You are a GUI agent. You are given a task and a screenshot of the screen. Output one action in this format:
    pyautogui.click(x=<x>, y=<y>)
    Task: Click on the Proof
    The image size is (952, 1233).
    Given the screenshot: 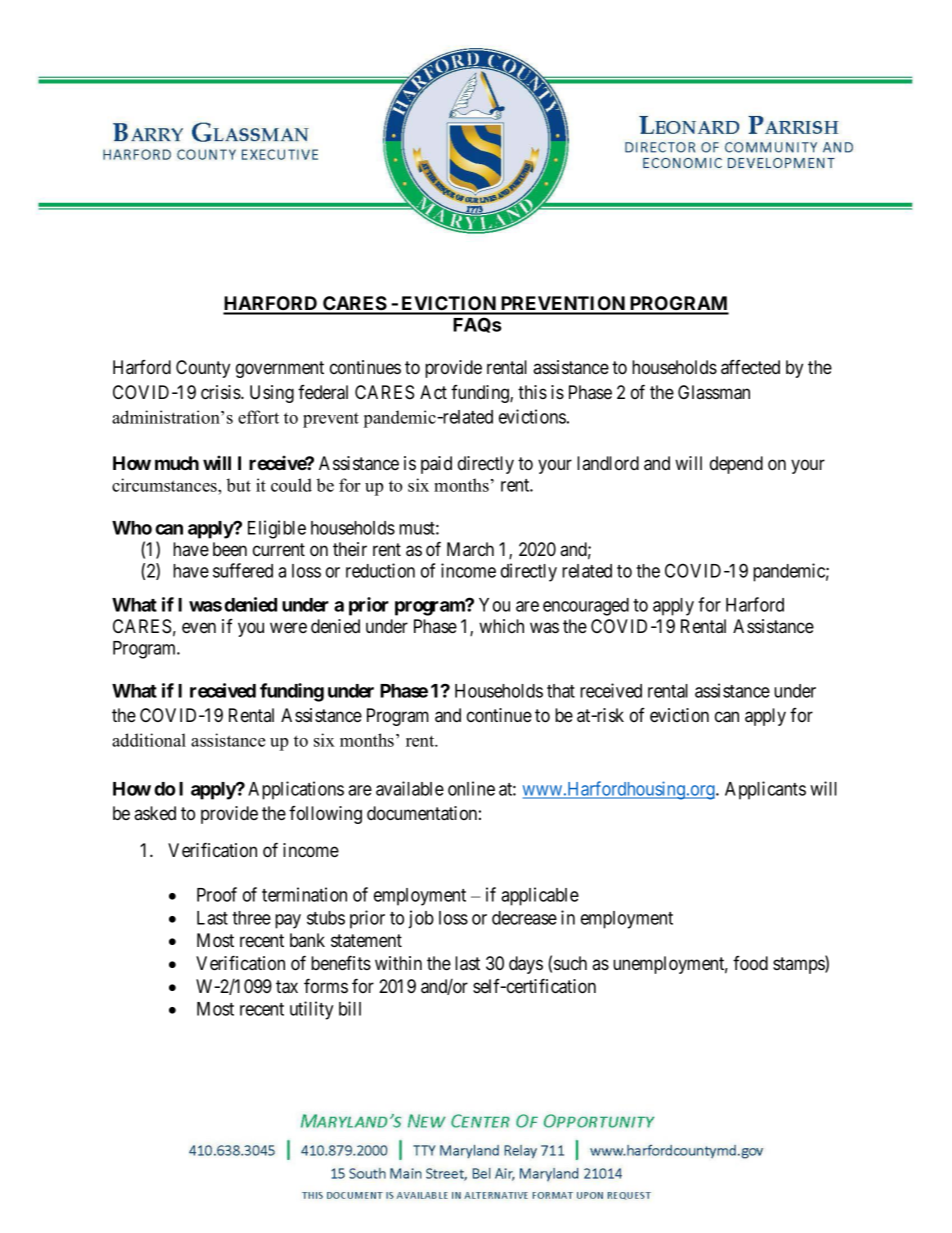 What is the action you would take?
    pyautogui.click(x=217, y=894)
